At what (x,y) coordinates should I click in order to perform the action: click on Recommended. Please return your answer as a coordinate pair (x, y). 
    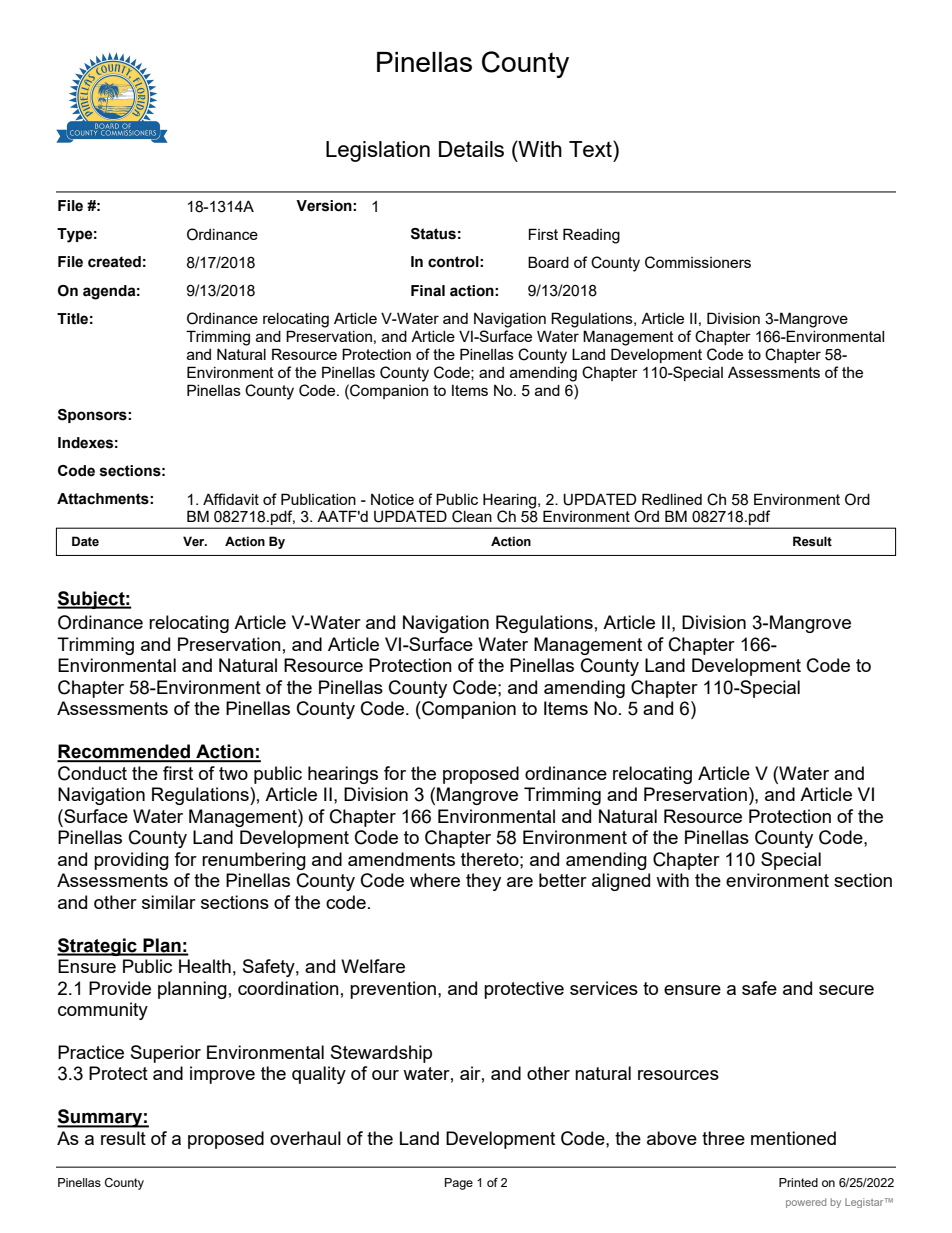
    Looking at the image, I should click on (125, 752).
